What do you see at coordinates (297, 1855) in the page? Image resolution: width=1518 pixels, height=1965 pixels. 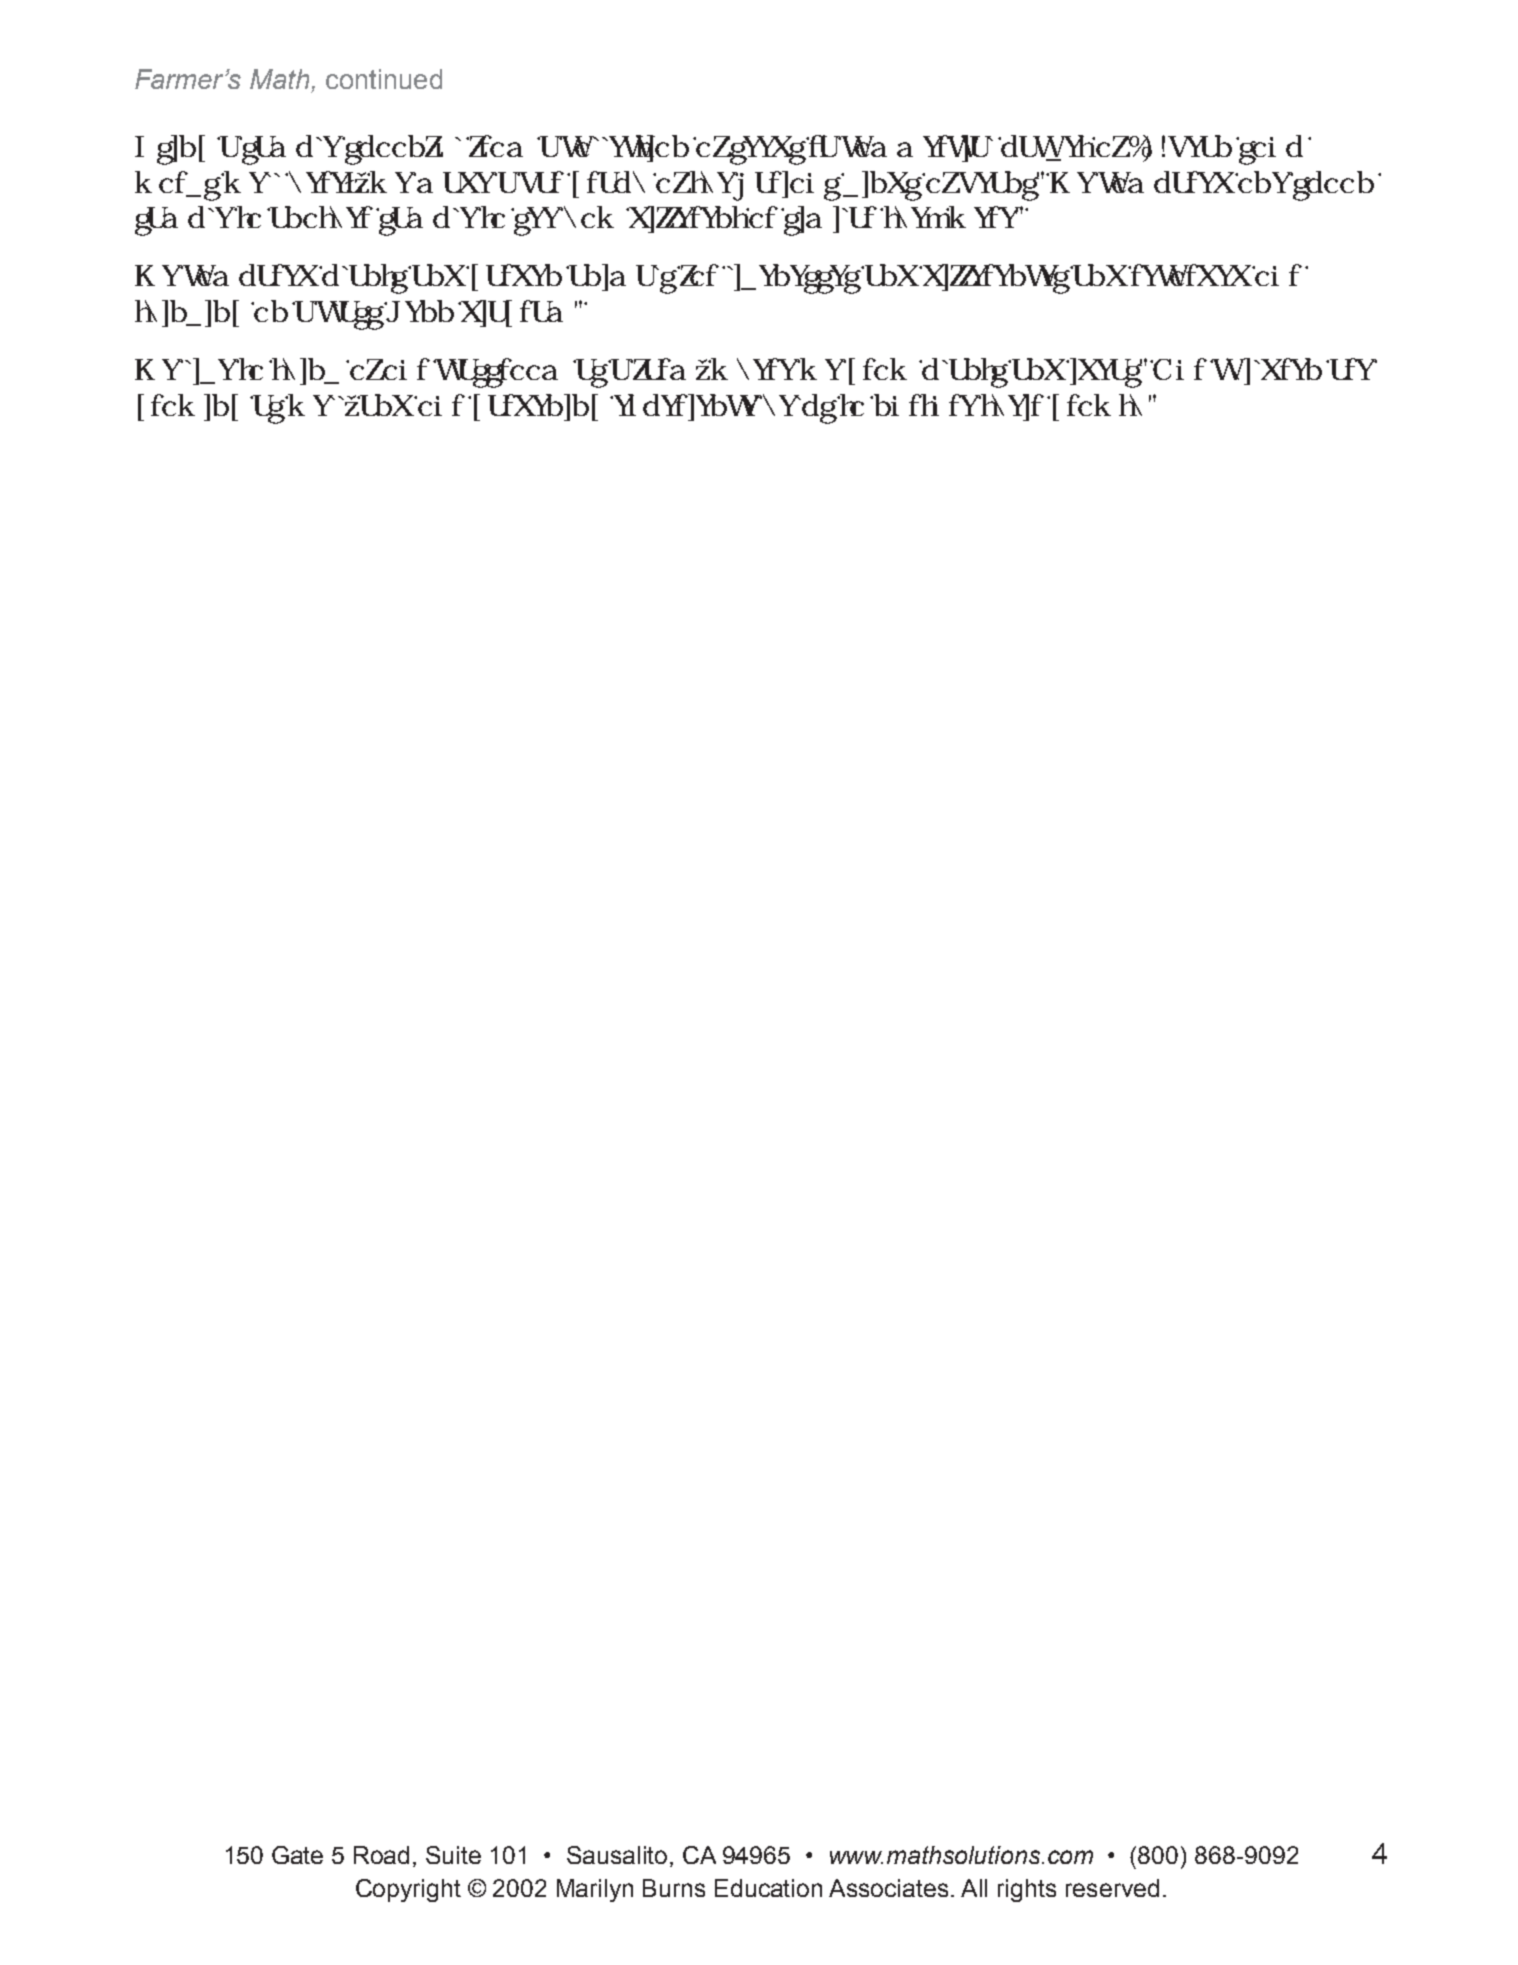 I see `Gate` at bounding box center [297, 1855].
